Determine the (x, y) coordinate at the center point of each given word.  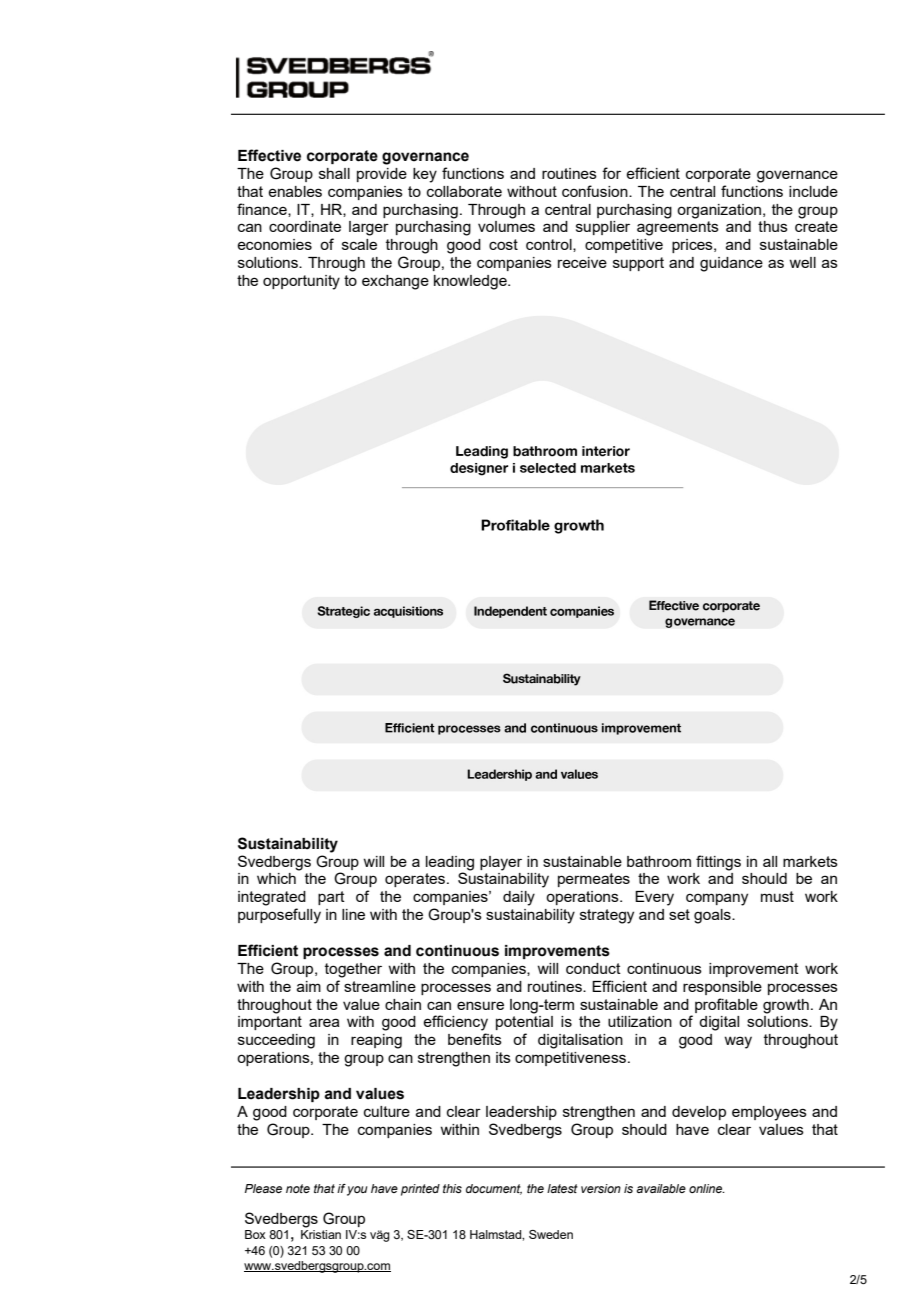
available (661, 1188)
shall (334, 173)
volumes (506, 226)
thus (773, 226)
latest (562, 1188)
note (298, 1188)
